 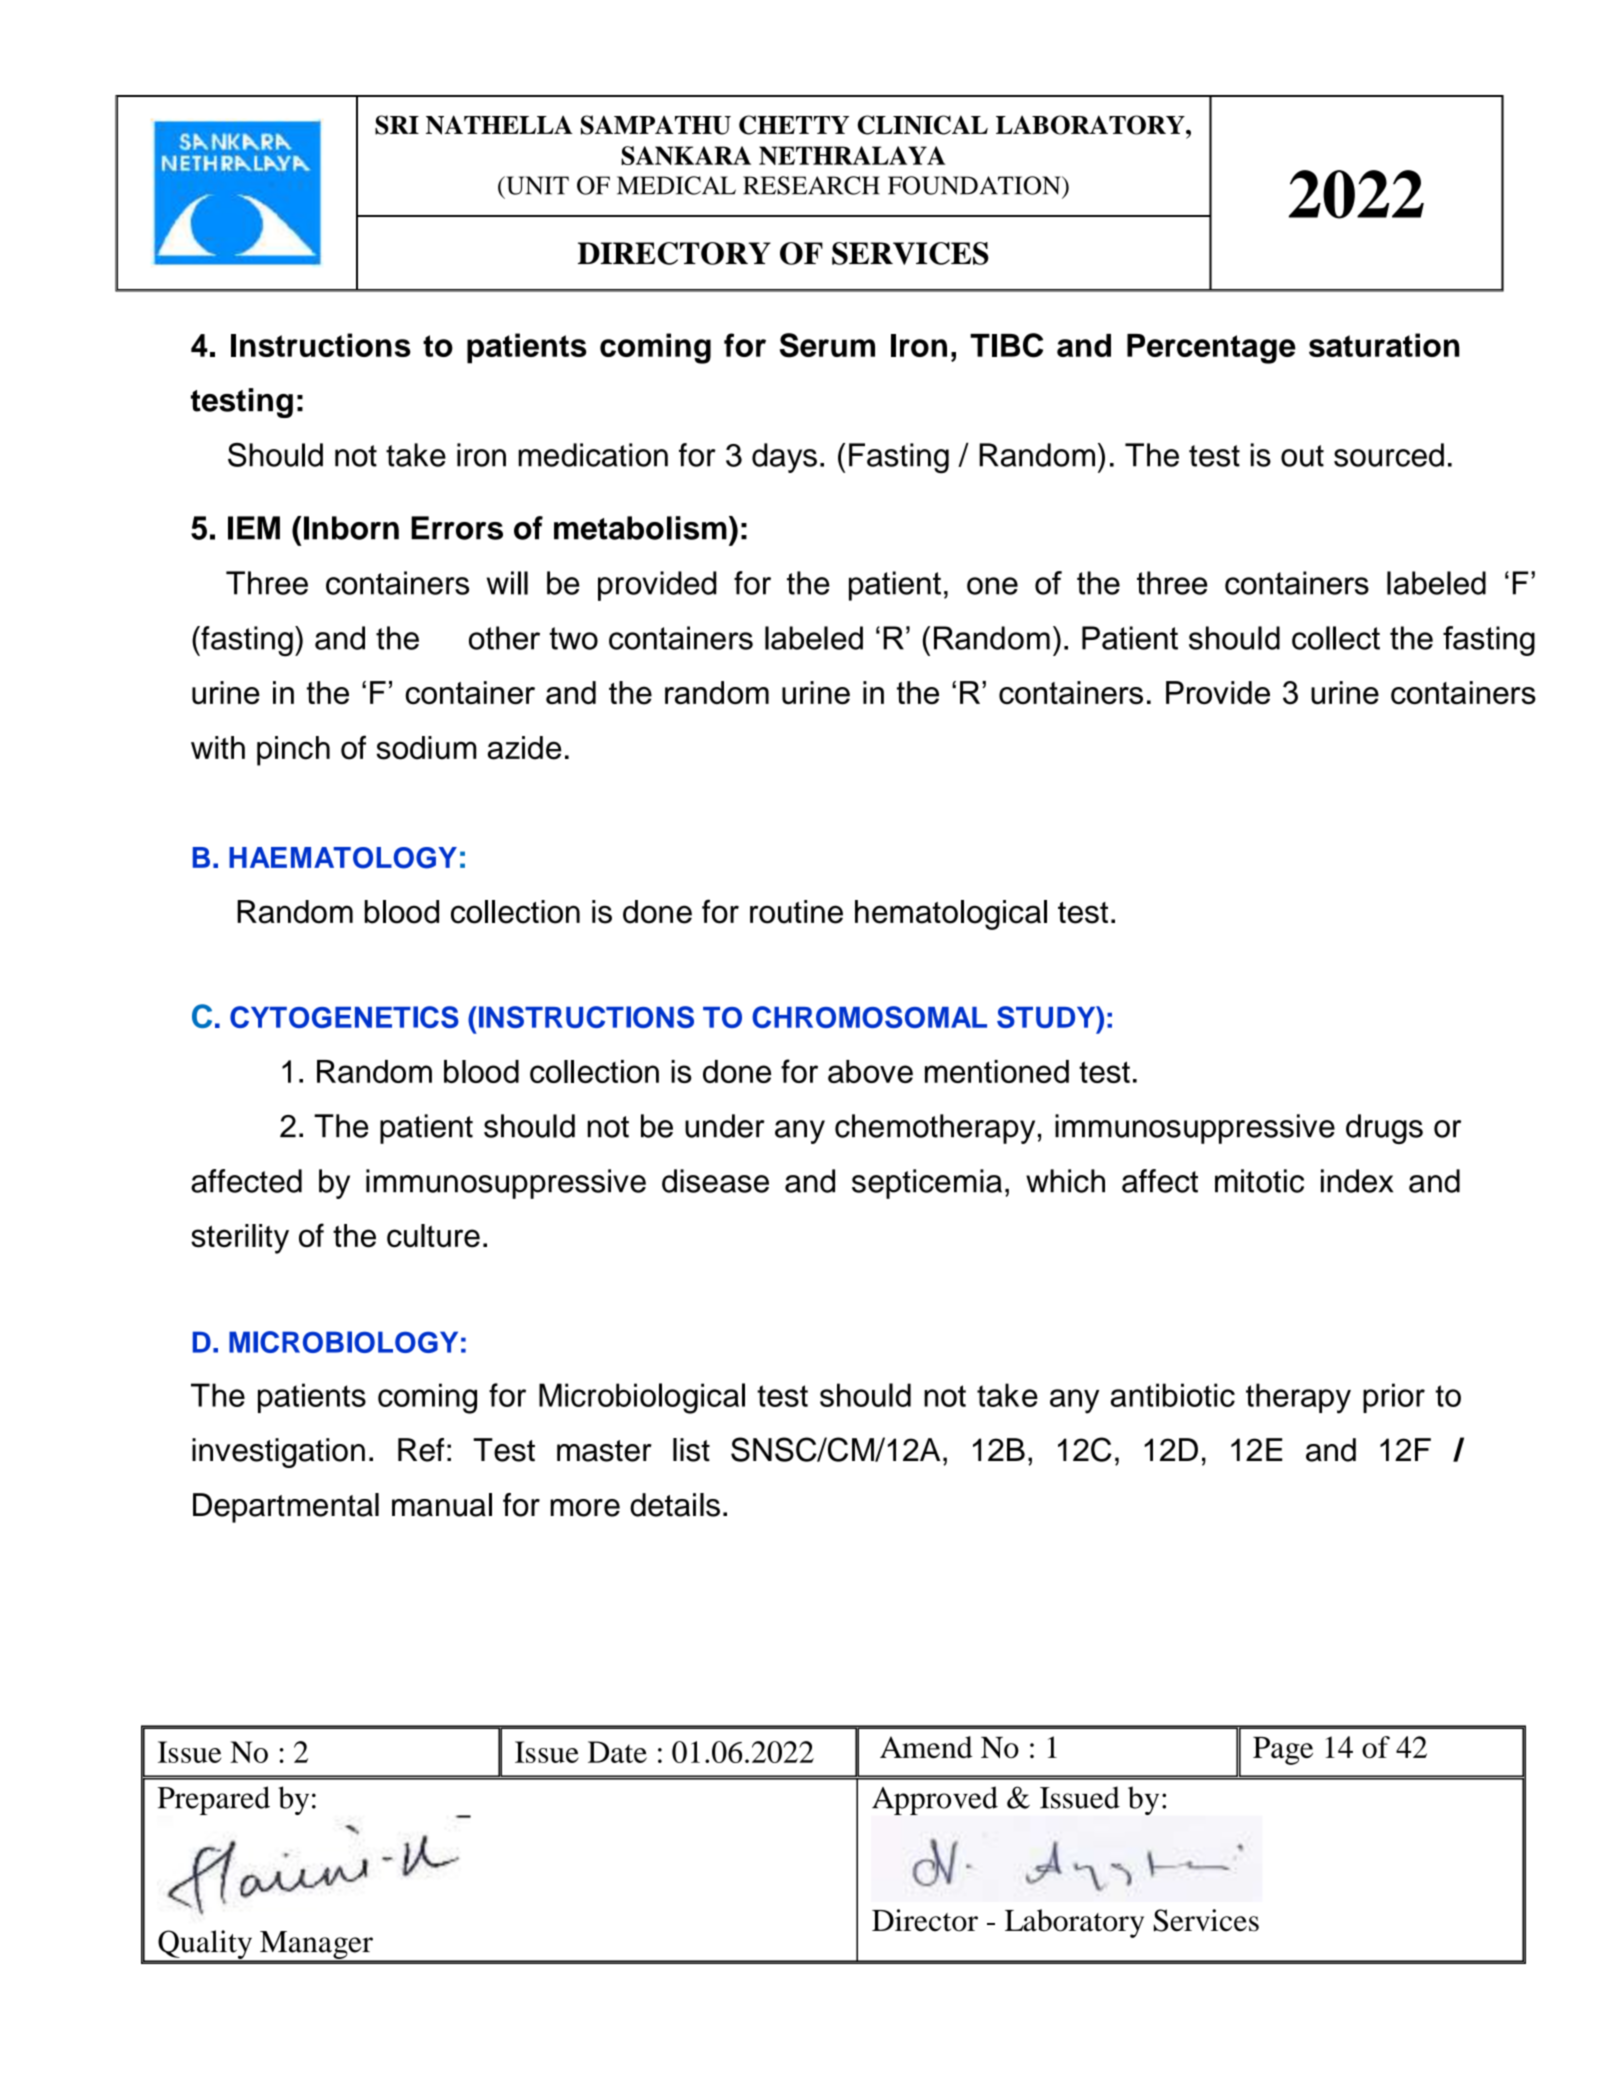 What do you see at coordinates (926, 1747) in the screenshot?
I see `Amend` at bounding box center [926, 1747].
